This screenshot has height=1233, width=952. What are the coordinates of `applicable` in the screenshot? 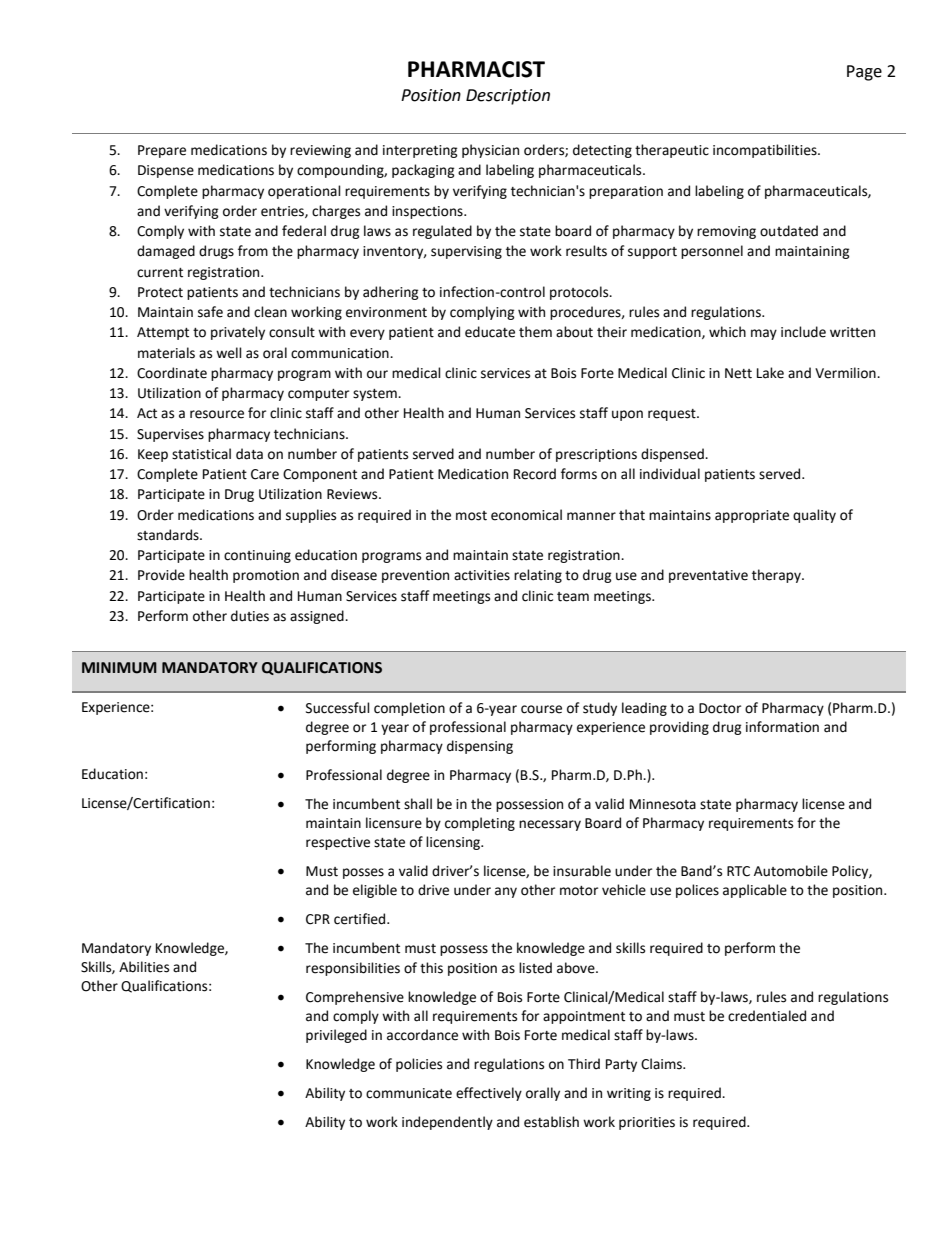 It's located at (755, 891).
